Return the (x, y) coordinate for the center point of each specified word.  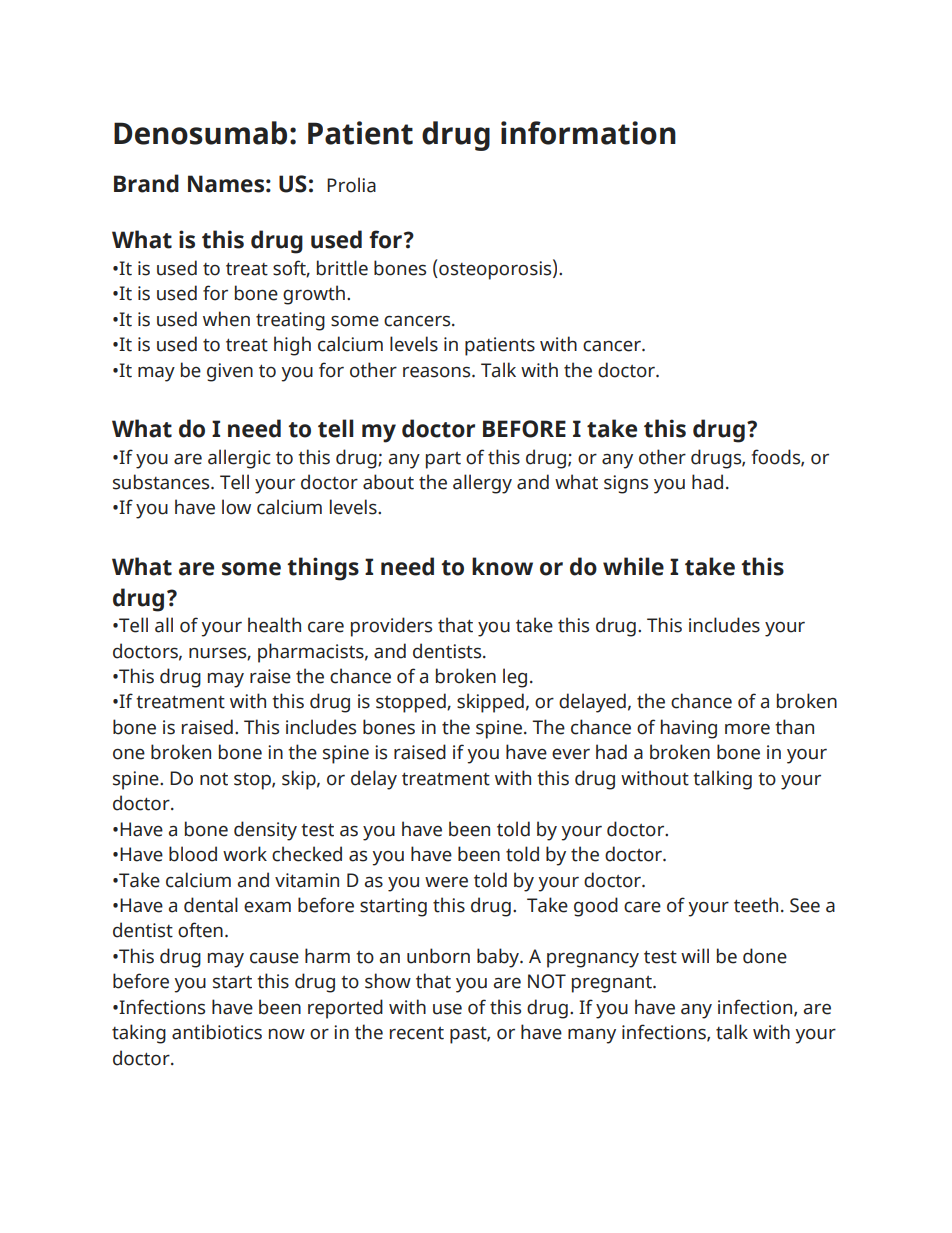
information (588, 133)
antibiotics (217, 1032)
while (633, 566)
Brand (146, 183)
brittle (342, 268)
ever (571, 754)
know (502, 566)
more (747, 729)
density (265, 831)
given (230, 372)
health (274, 625)
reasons (438, 372)
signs (626, 484)
